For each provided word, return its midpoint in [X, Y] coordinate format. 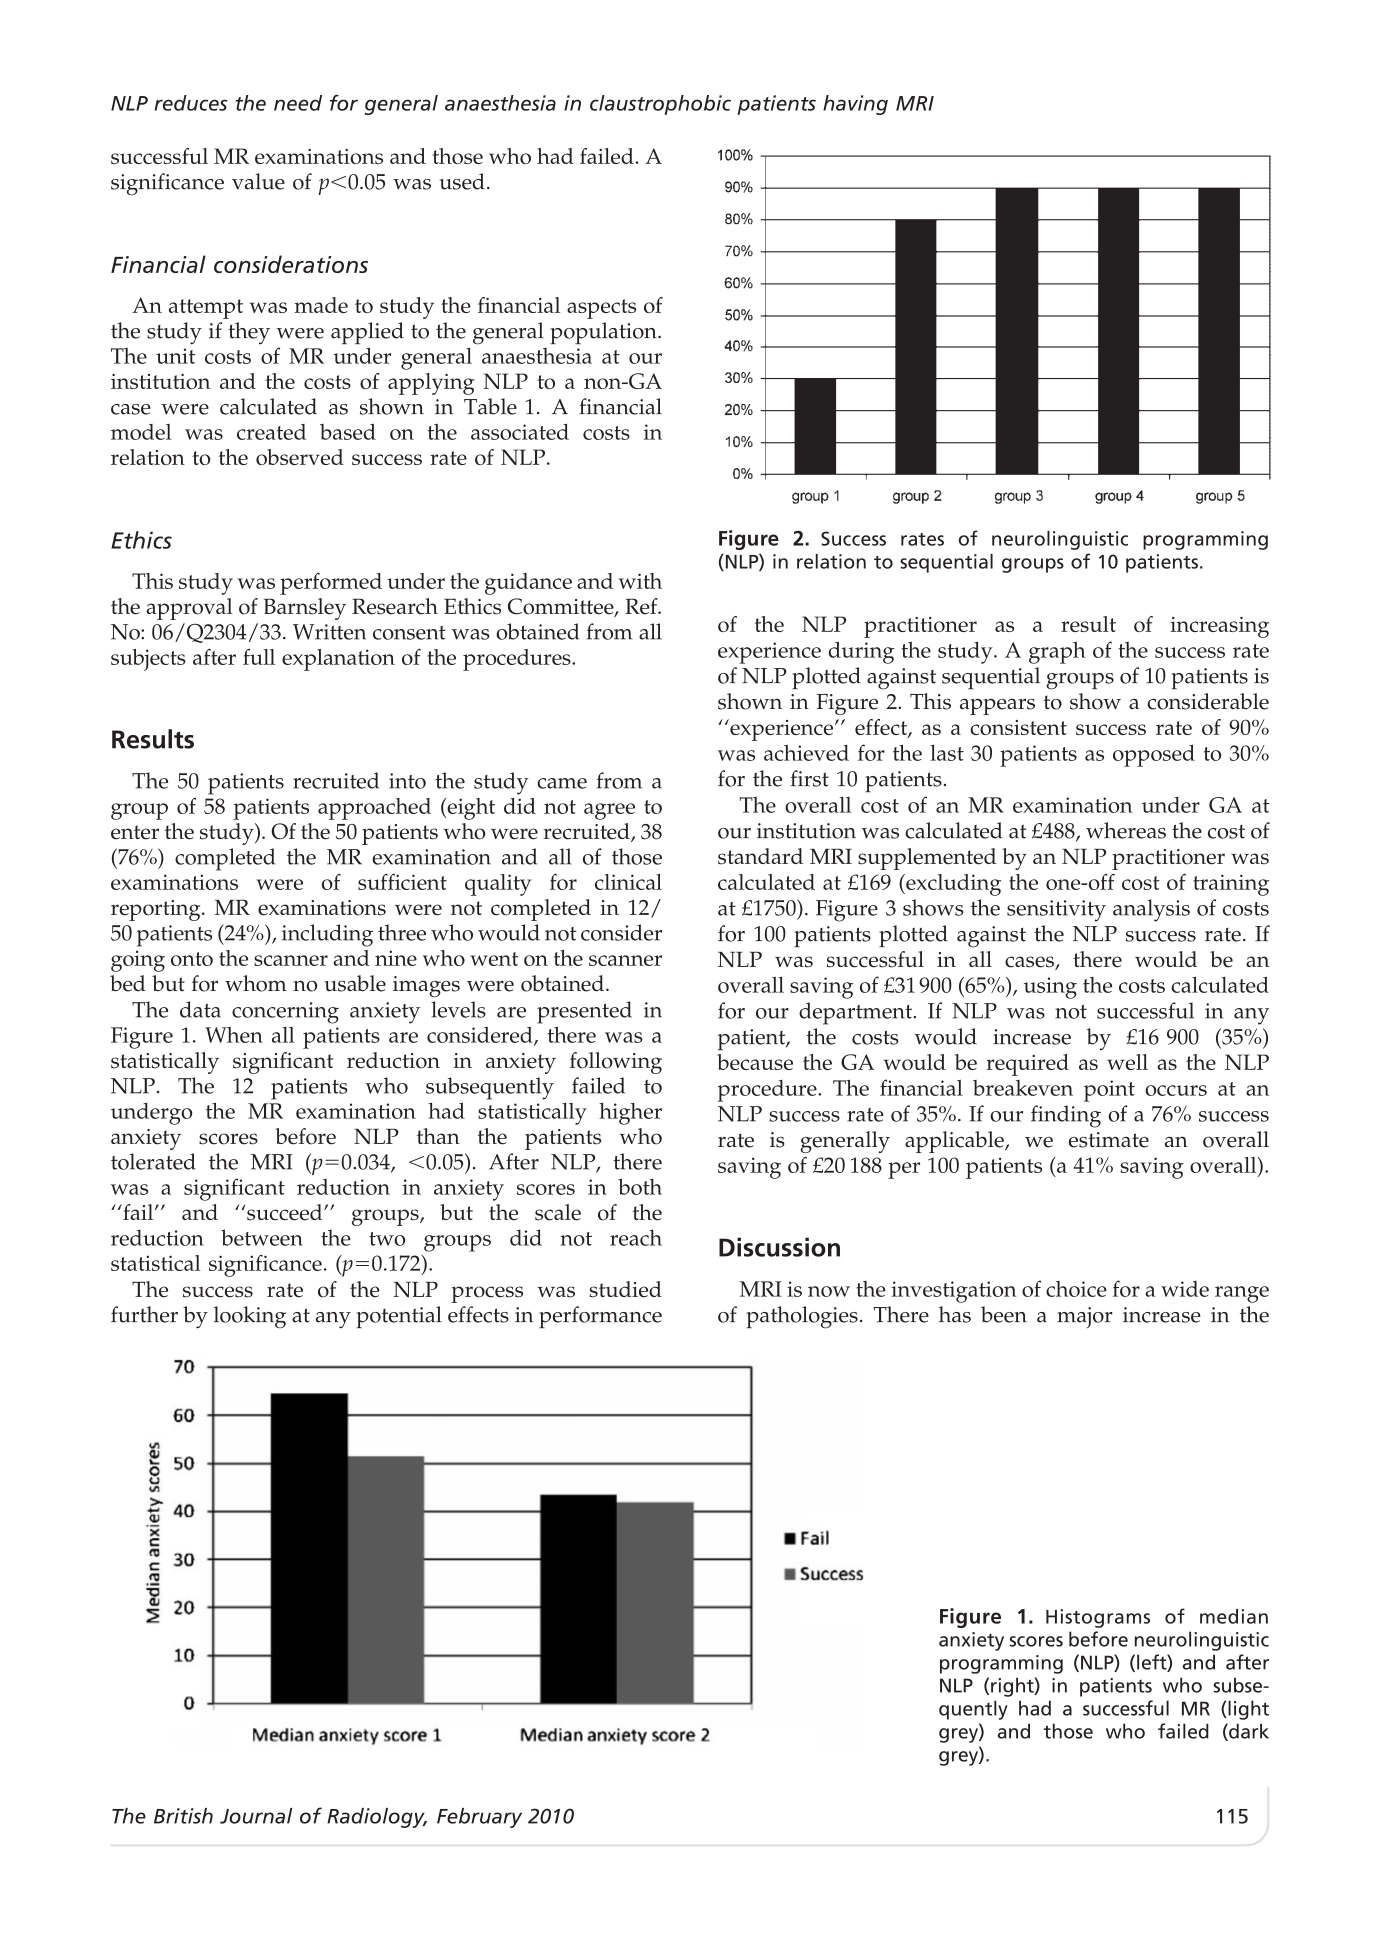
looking [250, 1317]
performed [331, 584]
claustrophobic [660, 105]
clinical [628, 882]
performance [600, 1317]
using [1050, 988]
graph [1057, 653]
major [1085, 1317]
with [640, 581]
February [479, 1818]
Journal [256, 1816]
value [258, 181]
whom [256, 983]
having [855, 105]
